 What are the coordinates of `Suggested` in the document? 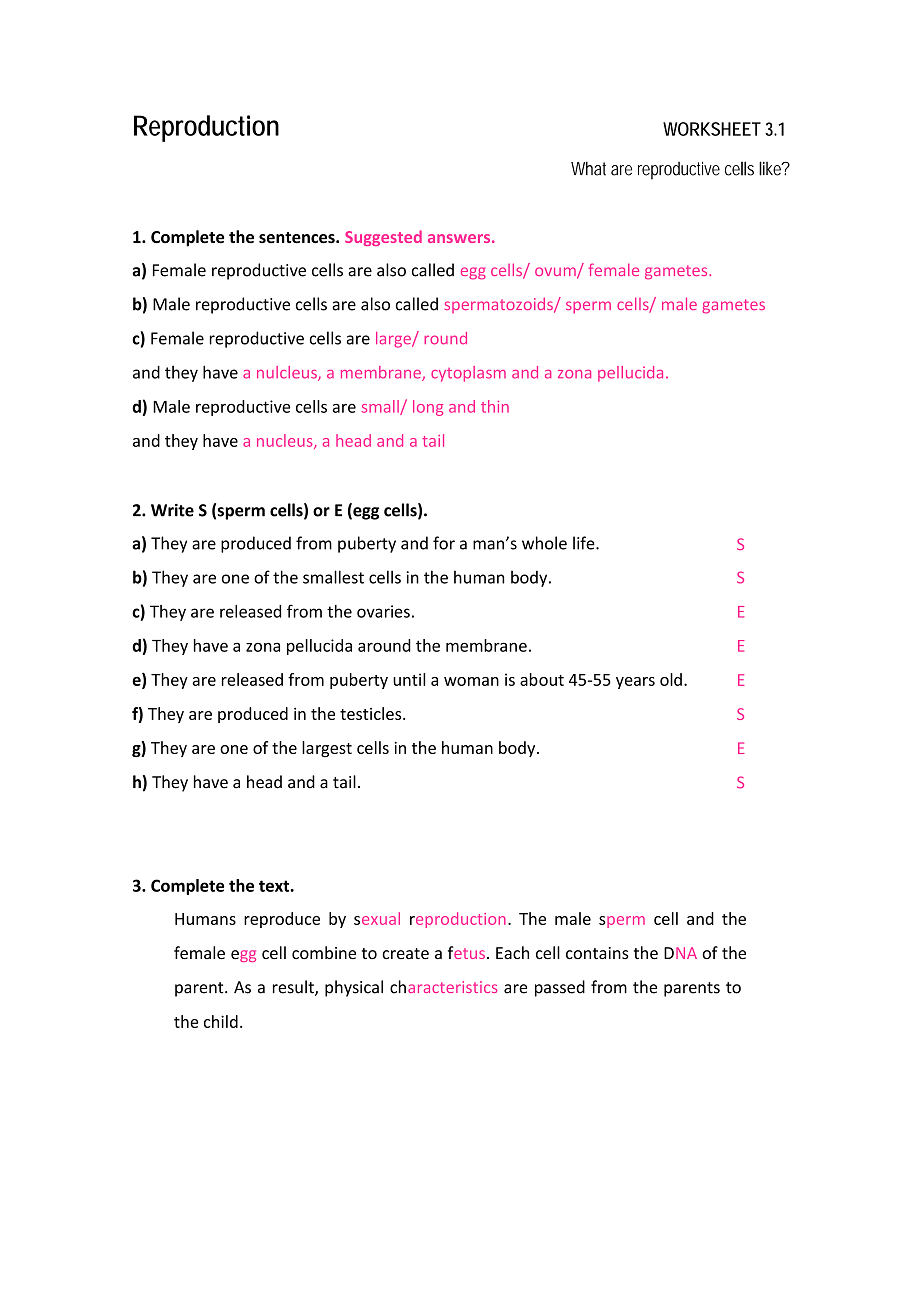 It's located at (383, 238).
